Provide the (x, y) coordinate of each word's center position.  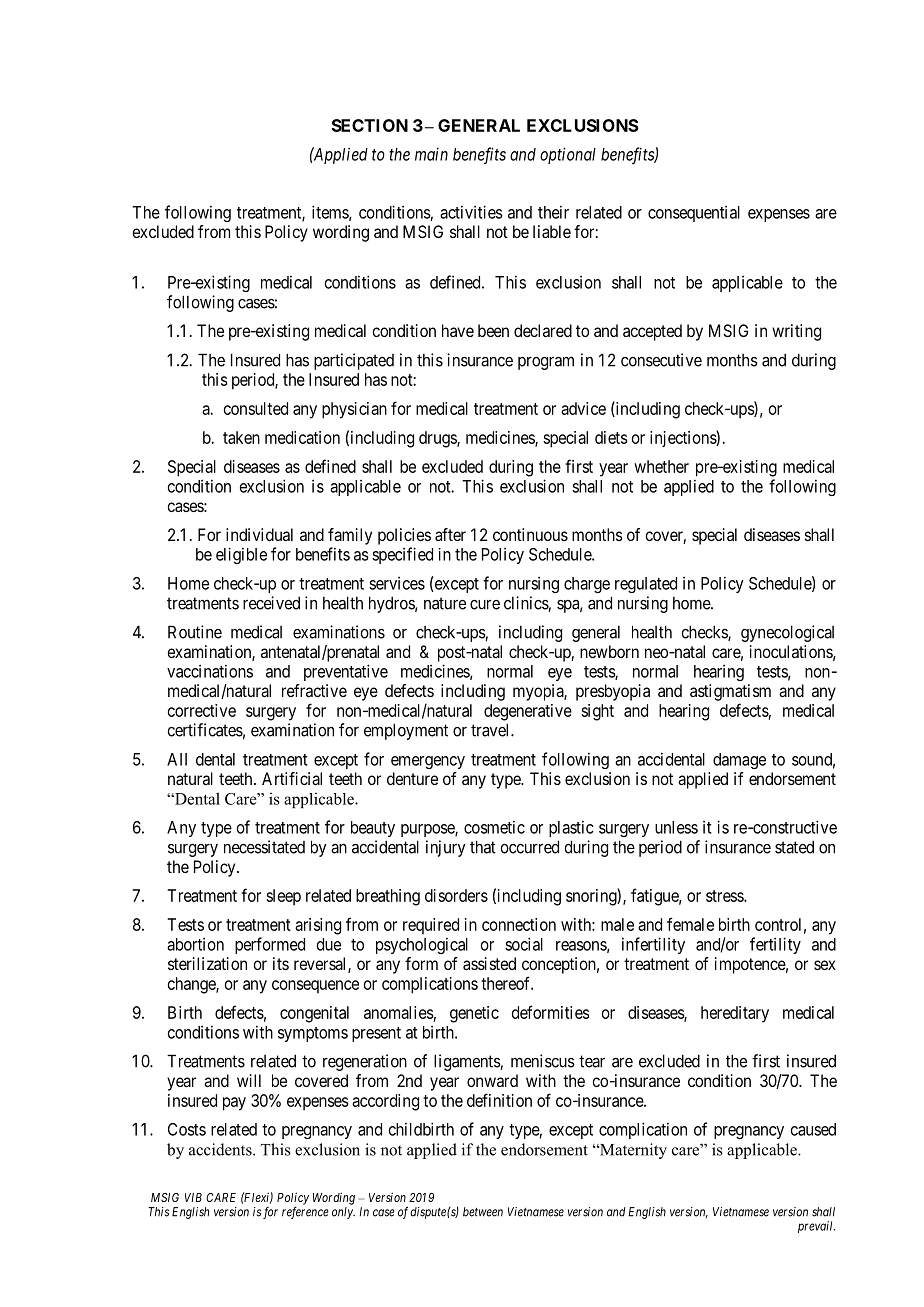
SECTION (370, 125)
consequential (694, 214)
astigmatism (730, 692)
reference (305, 1212)
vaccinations (210, 671)
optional (568, 155)
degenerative (528, 712)
